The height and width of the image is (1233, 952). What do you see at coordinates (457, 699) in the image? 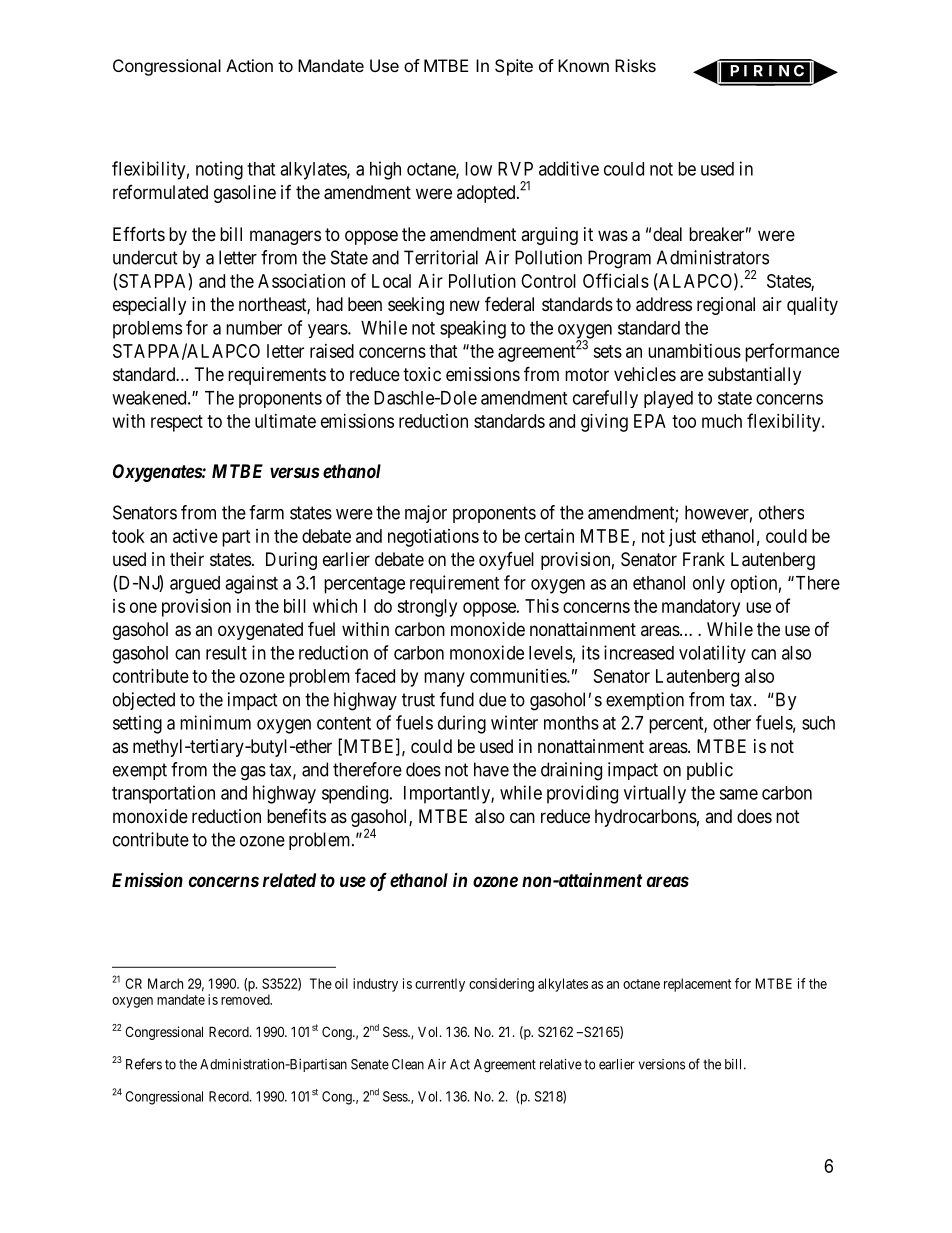
I see `fund` at bounding box center [457, 699].
